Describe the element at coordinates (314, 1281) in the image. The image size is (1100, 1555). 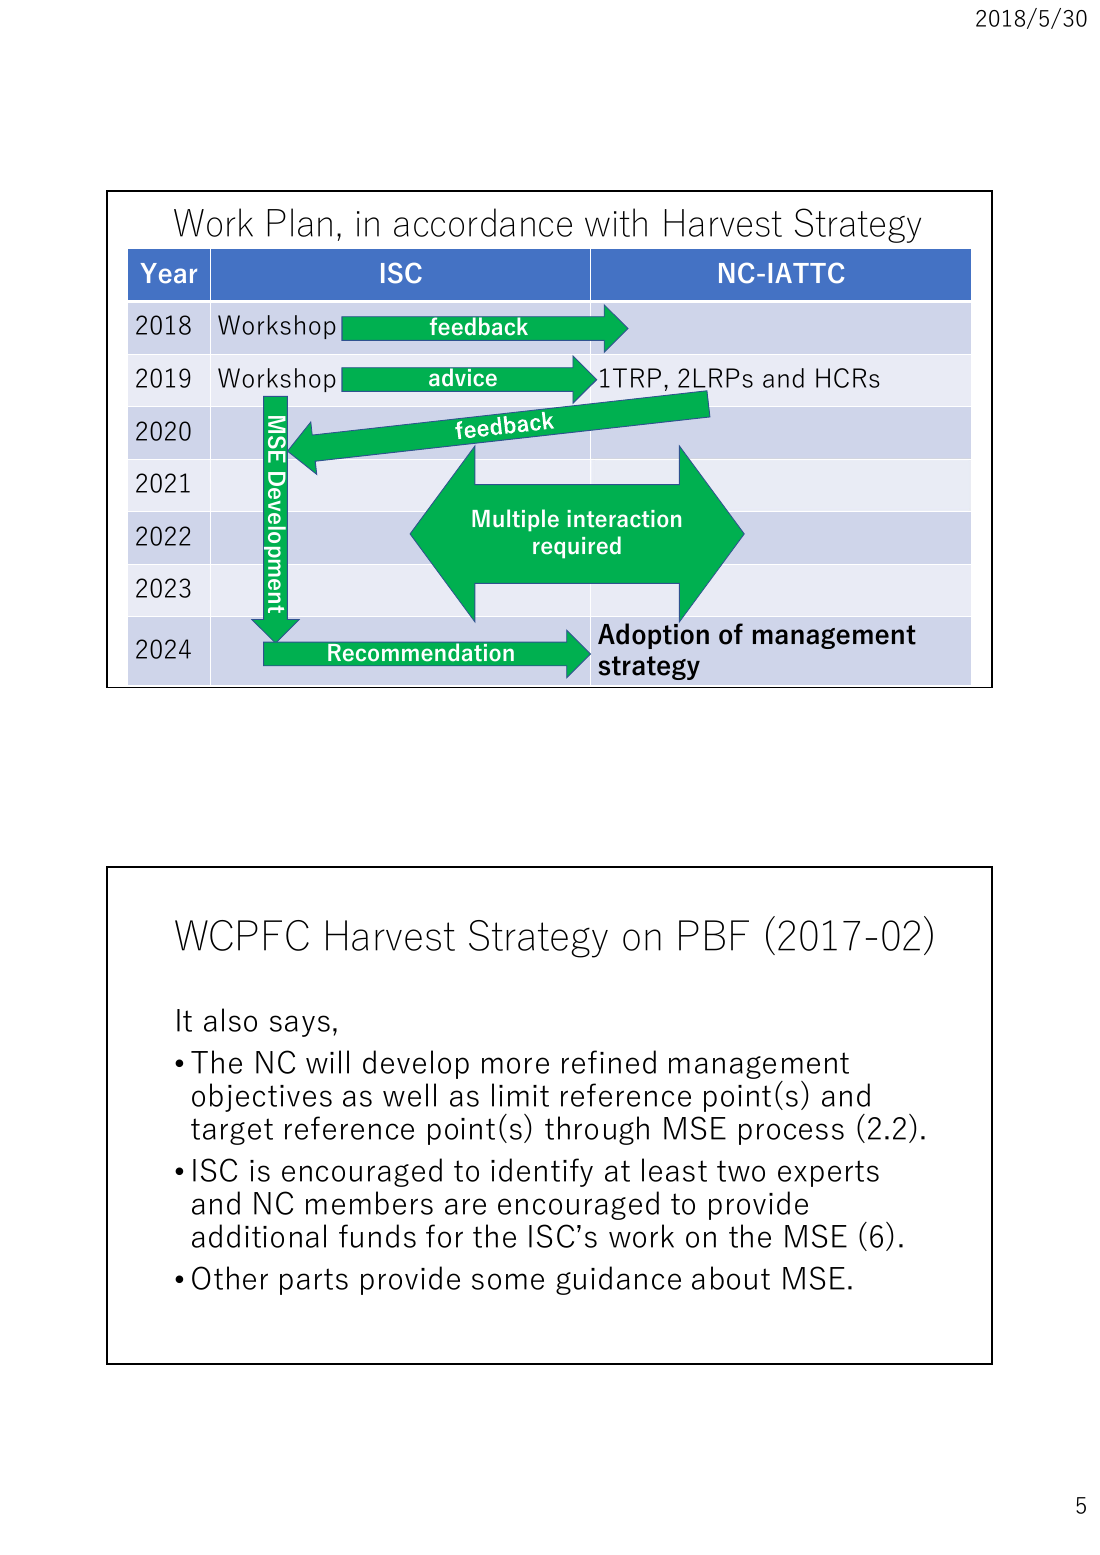
I see `parts` at that location.
